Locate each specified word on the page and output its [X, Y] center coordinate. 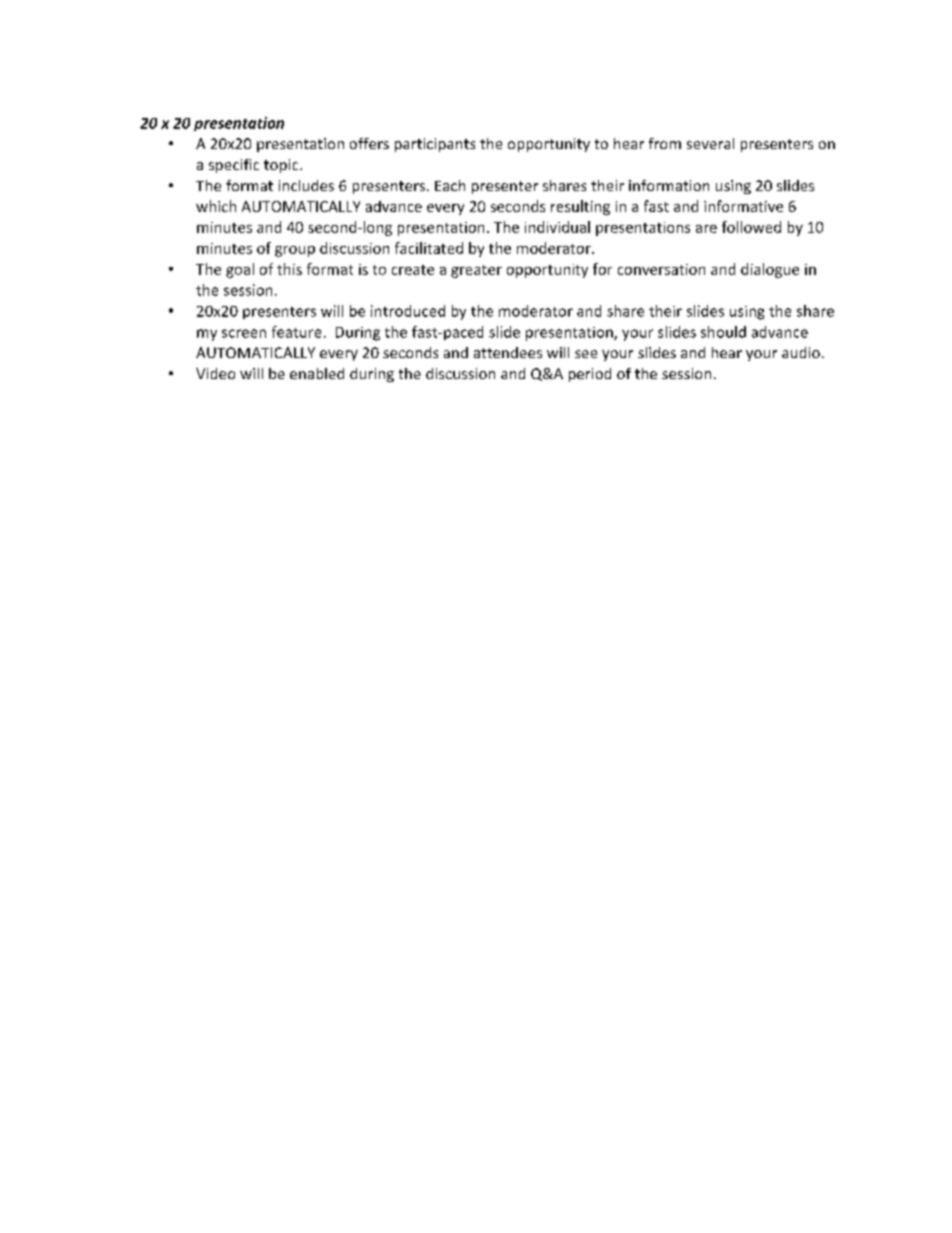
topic [282, 166]
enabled [317, 373]
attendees [508, 352]
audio [801, 352]
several [710, 143]
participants [435, 145]
